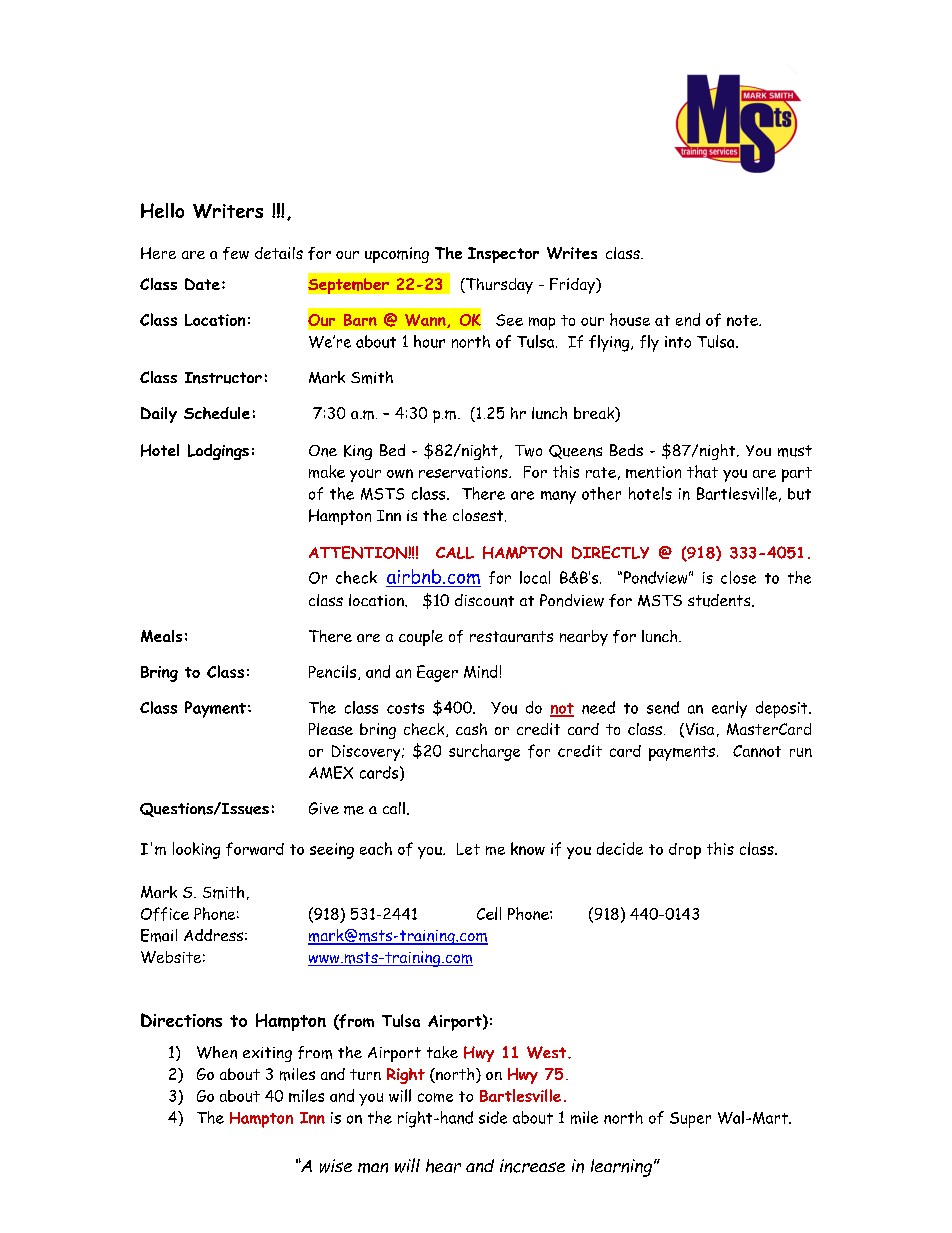  I want to click on Mind, so click(480, 671).
